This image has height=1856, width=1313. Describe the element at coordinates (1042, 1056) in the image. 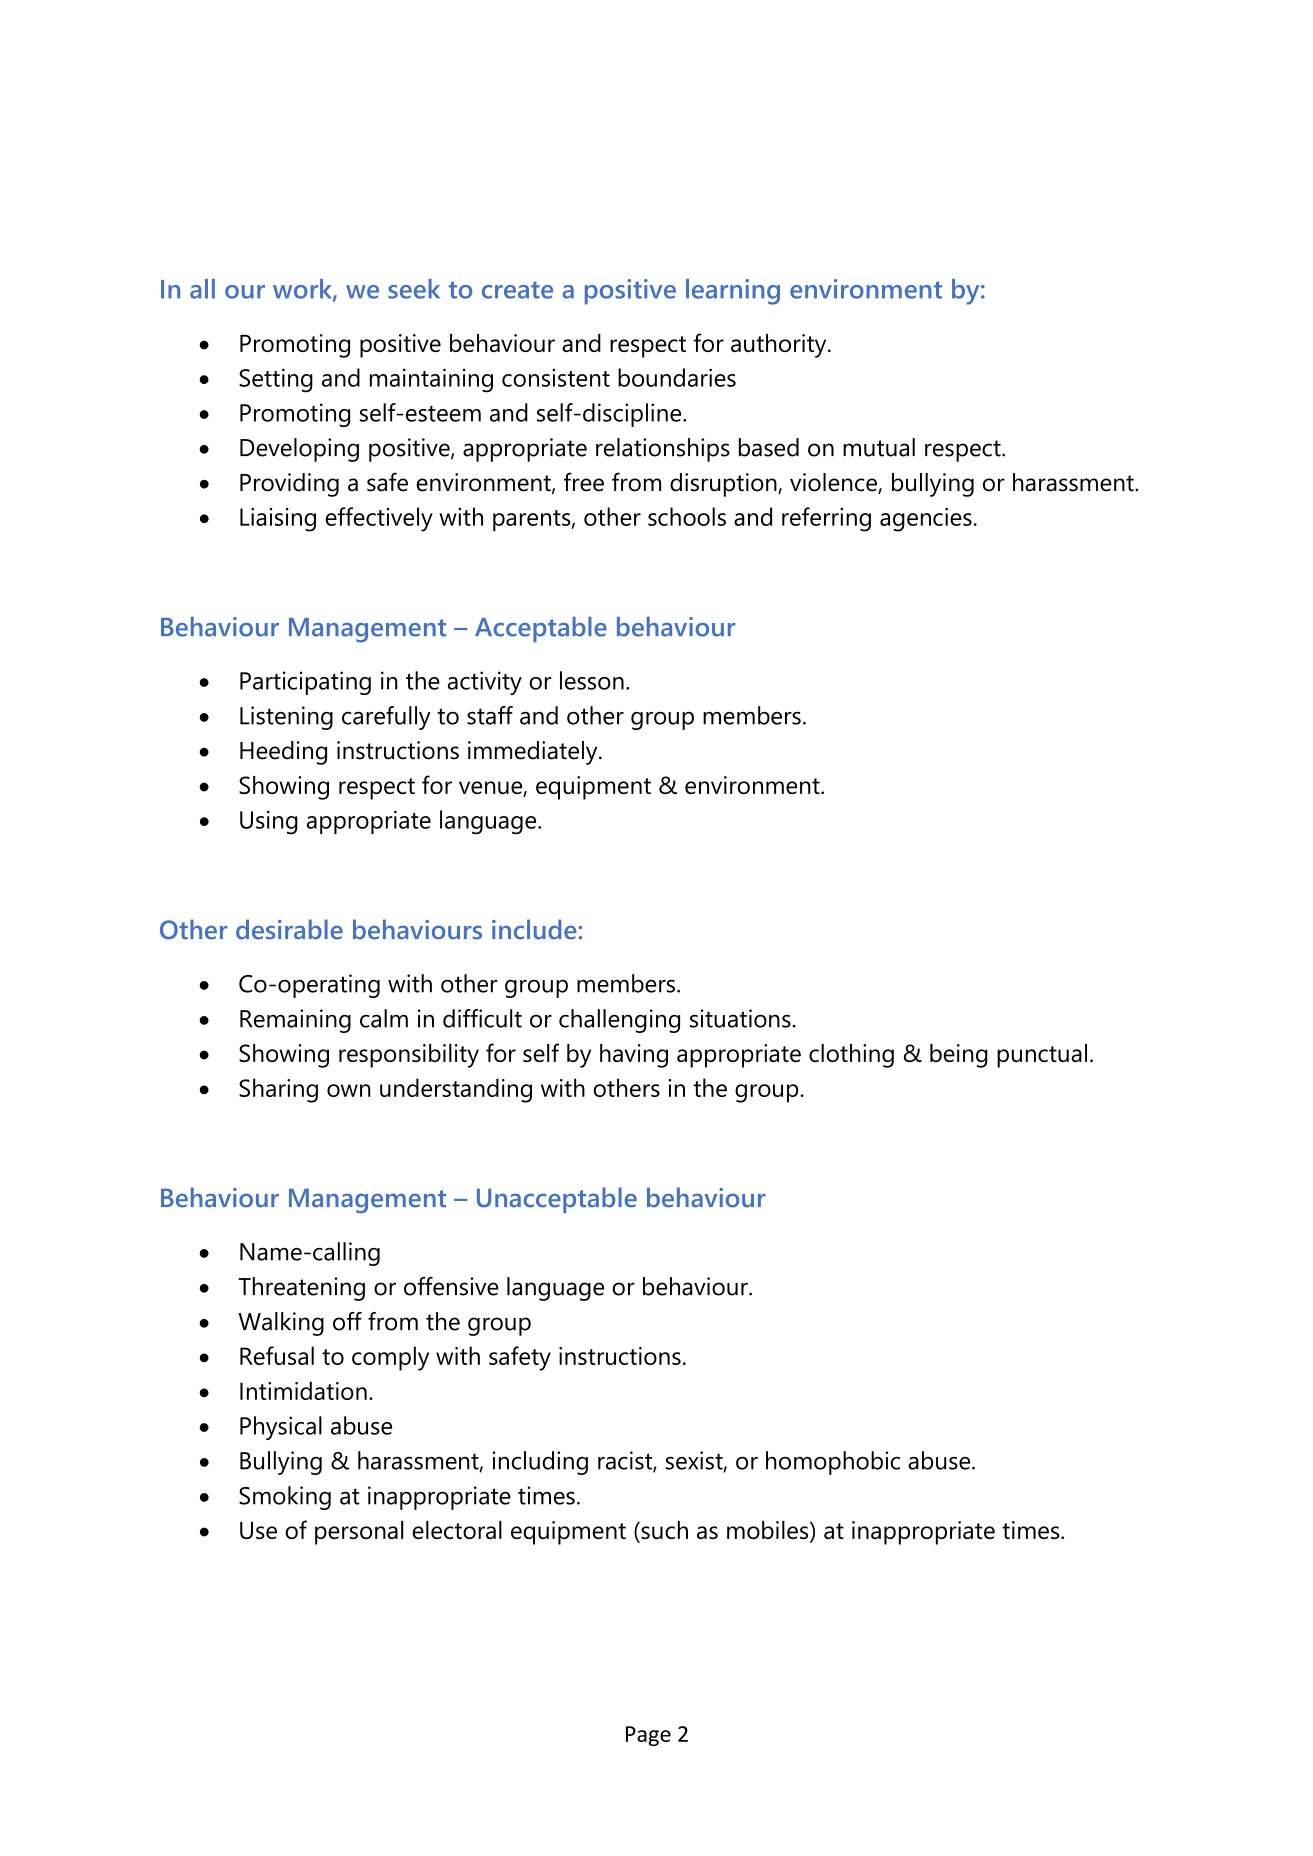

I see `punctual` at that location.
